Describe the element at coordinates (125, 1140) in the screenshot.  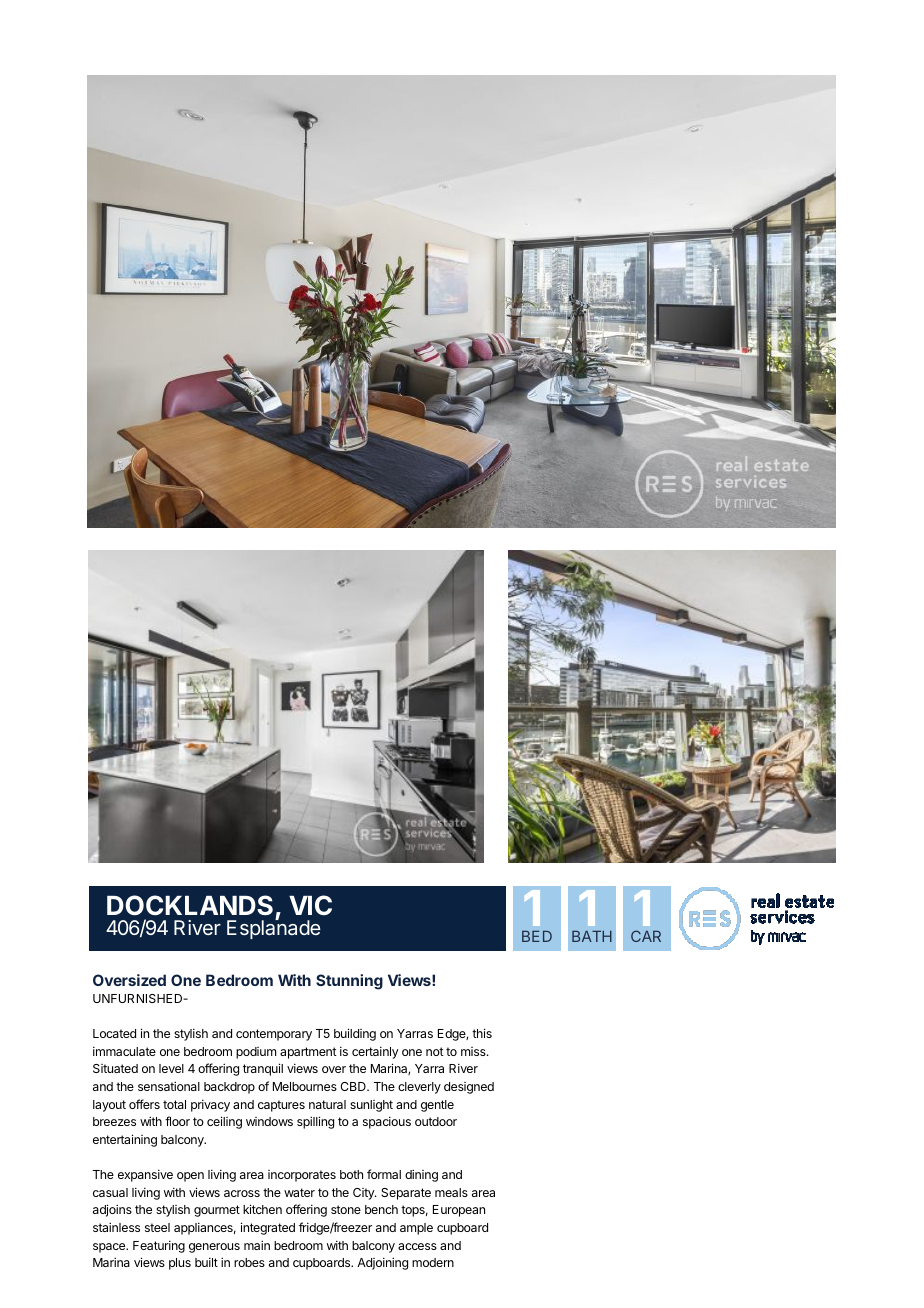
I see `entertaining` at that location.
